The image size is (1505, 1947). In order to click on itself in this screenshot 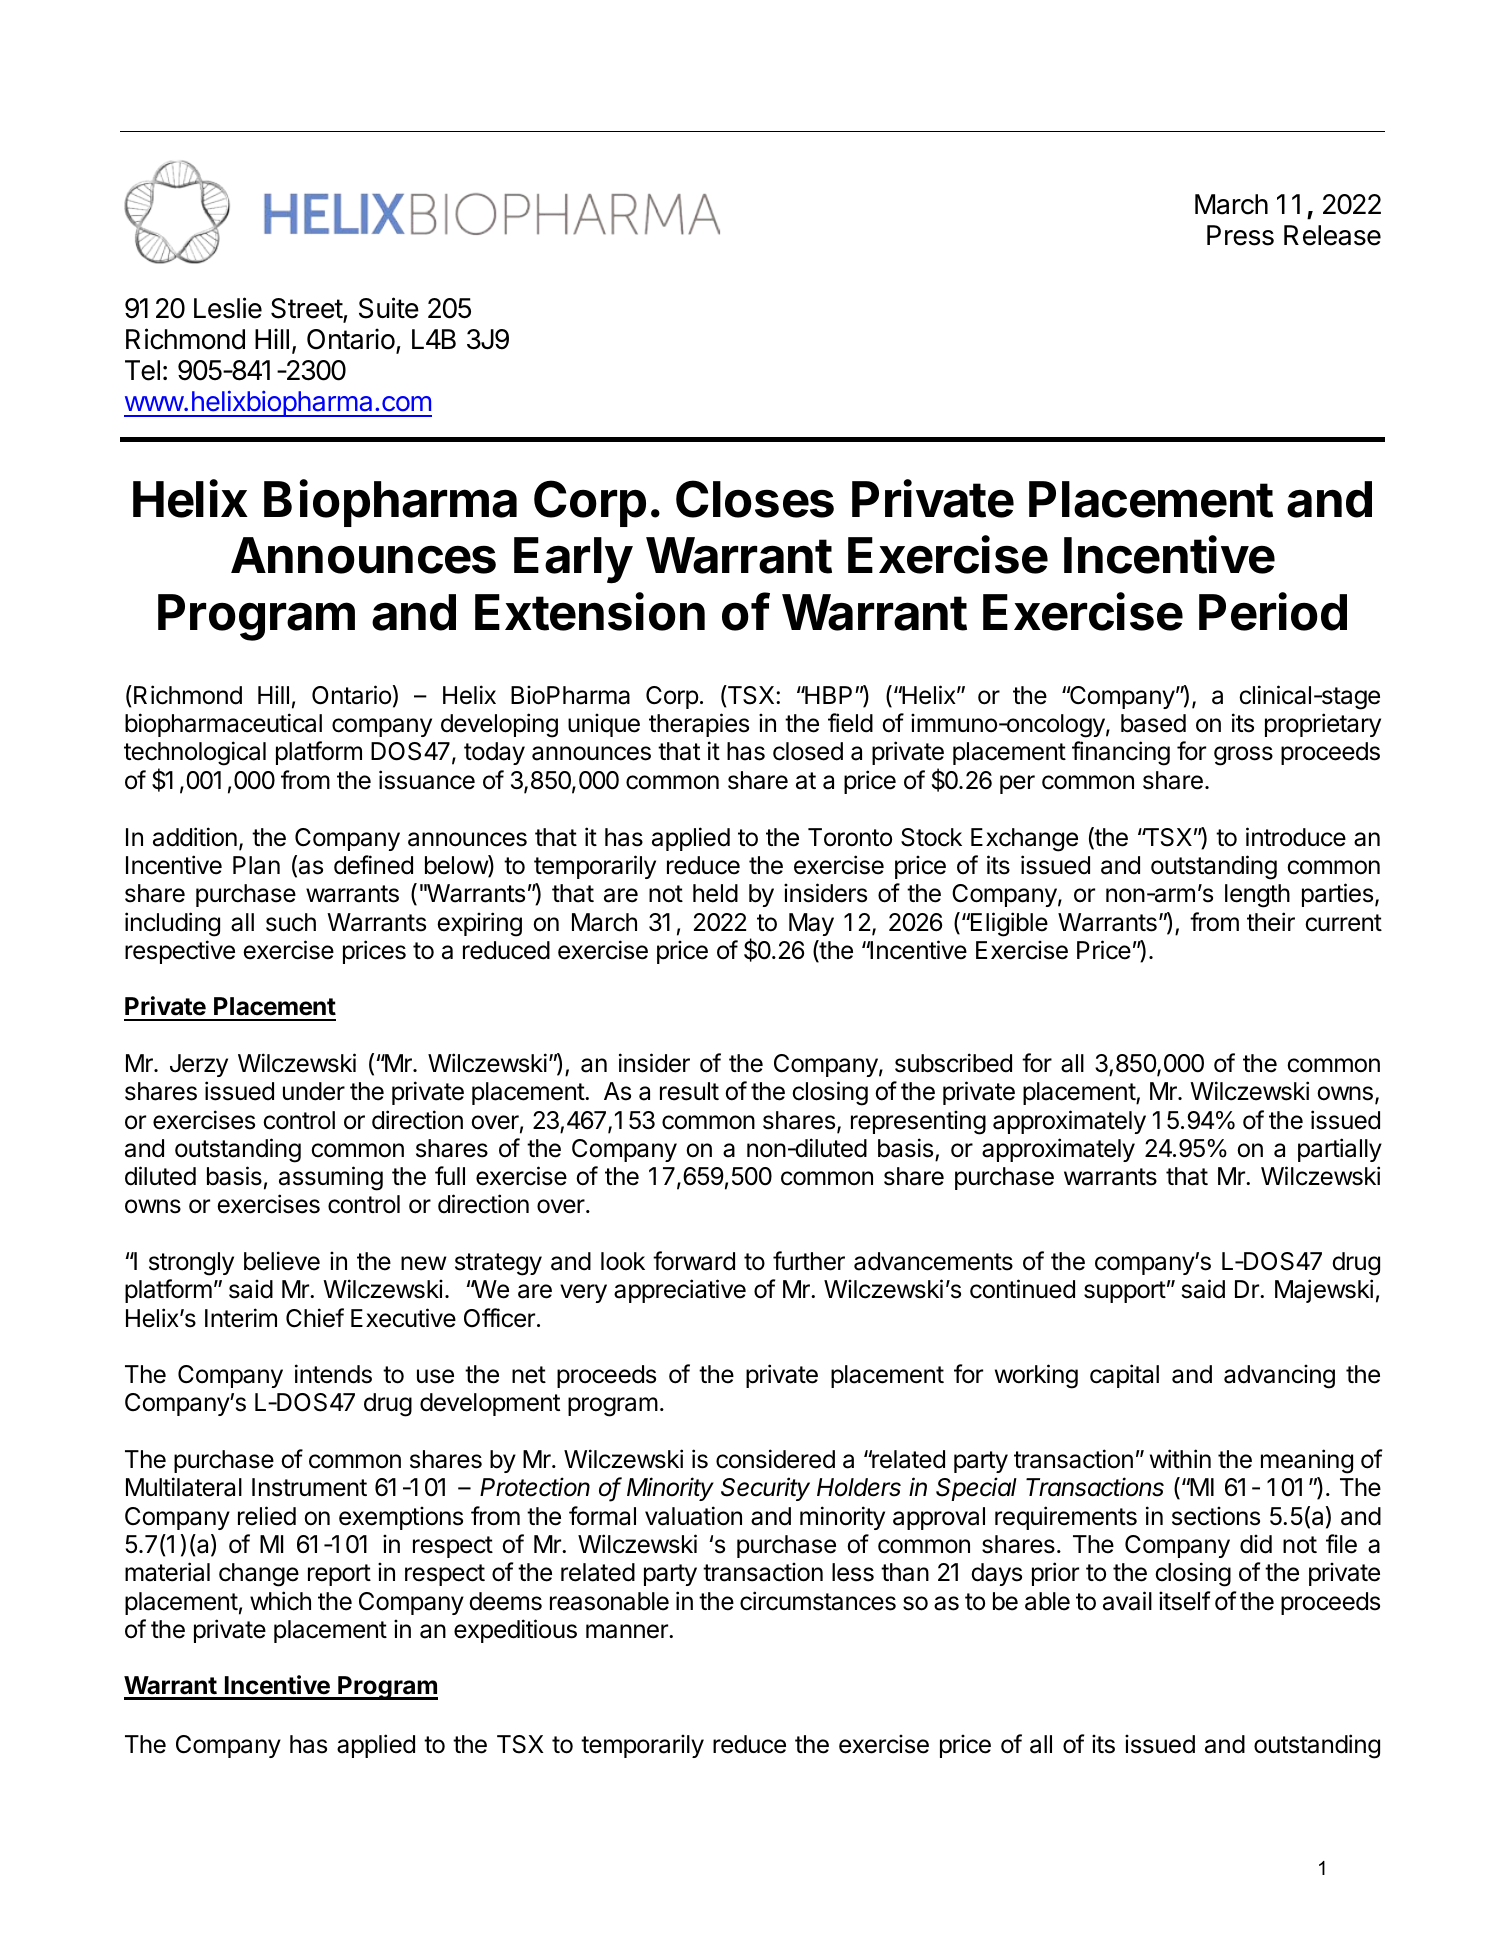, I will do `click(1184, 1601)`.
